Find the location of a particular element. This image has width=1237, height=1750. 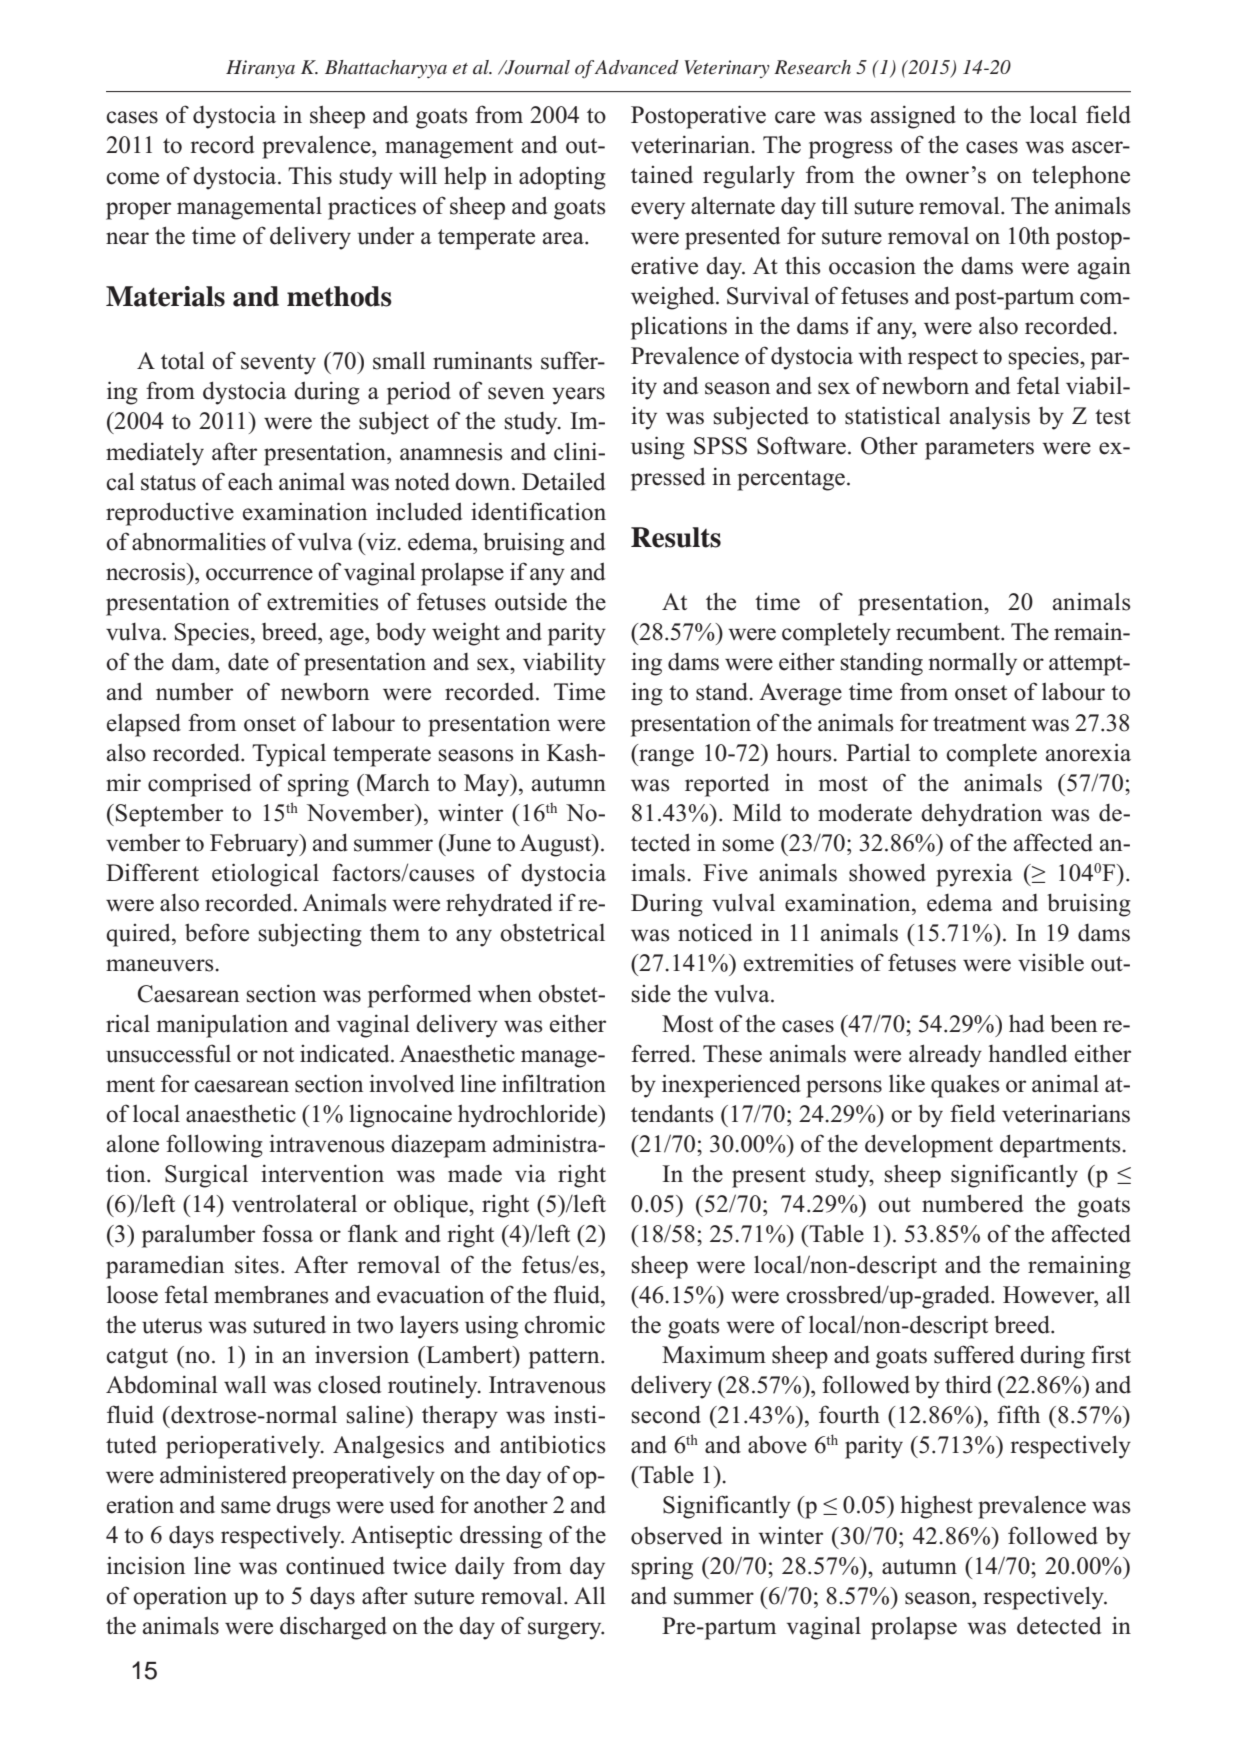

Detailed is located at coordinates (563, 481).
